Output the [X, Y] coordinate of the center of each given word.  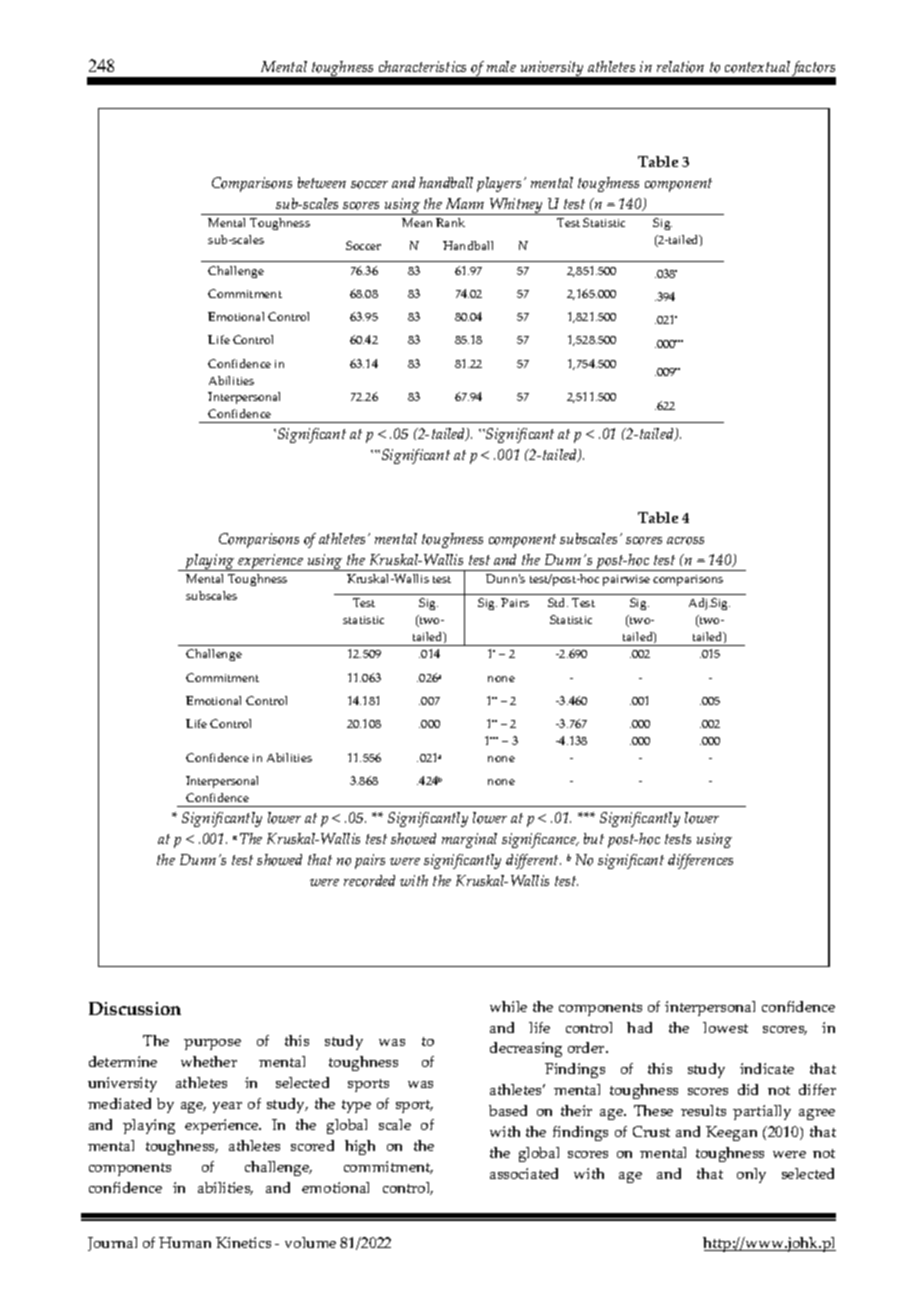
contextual [757, 67]
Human [185, 1242]
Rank [450, 222]
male [501, 66]
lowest [725, 1027]
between [322, 182]
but [594, 838]
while [508, 1006]
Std [558, 602]
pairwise [626, 580]
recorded [369, 881]
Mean [417, 222]
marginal [469, 840]
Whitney [517, 206]
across [685, 541]
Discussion [135, 1008]
